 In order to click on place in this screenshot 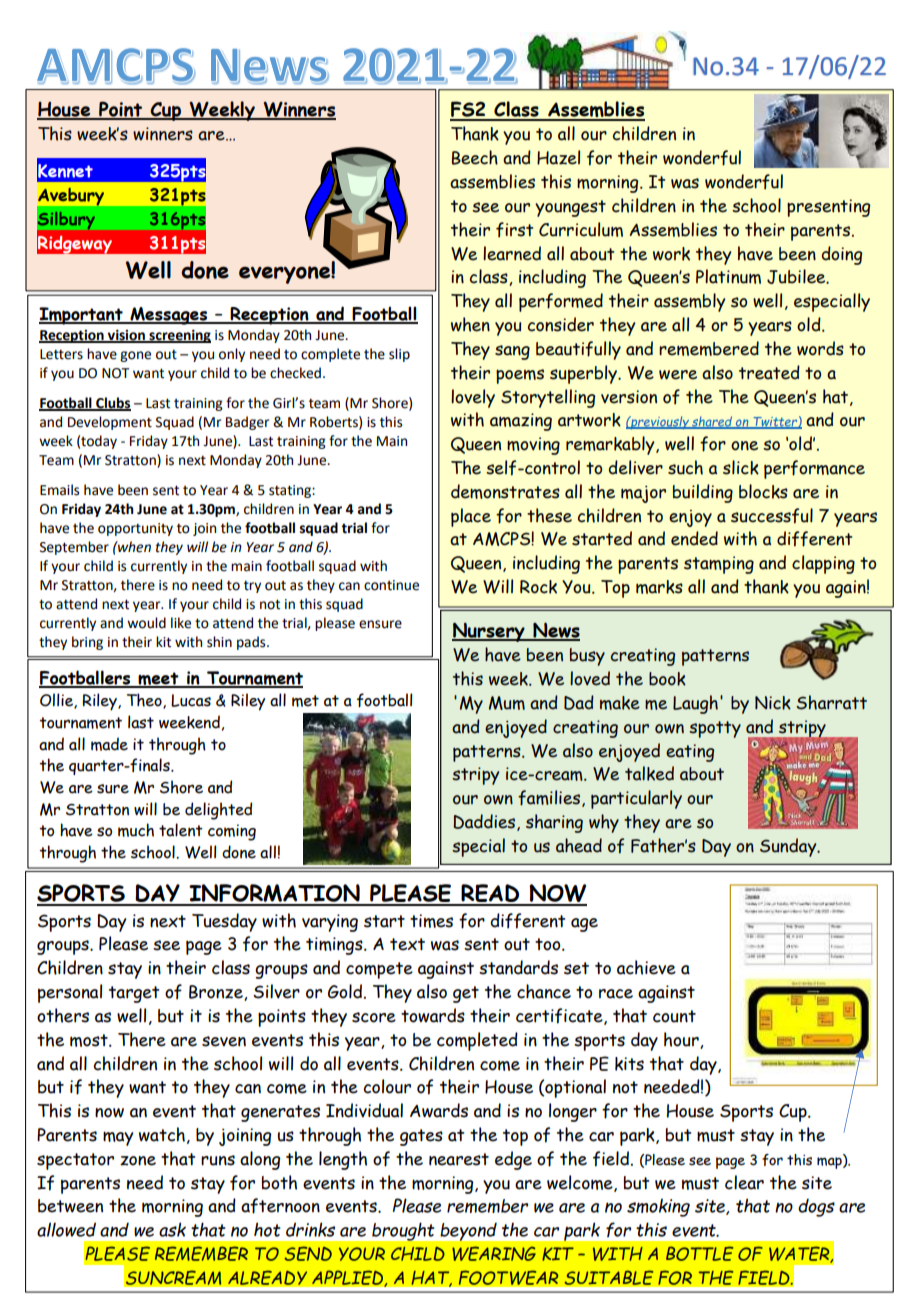, I will do `click(471, 517)`.
